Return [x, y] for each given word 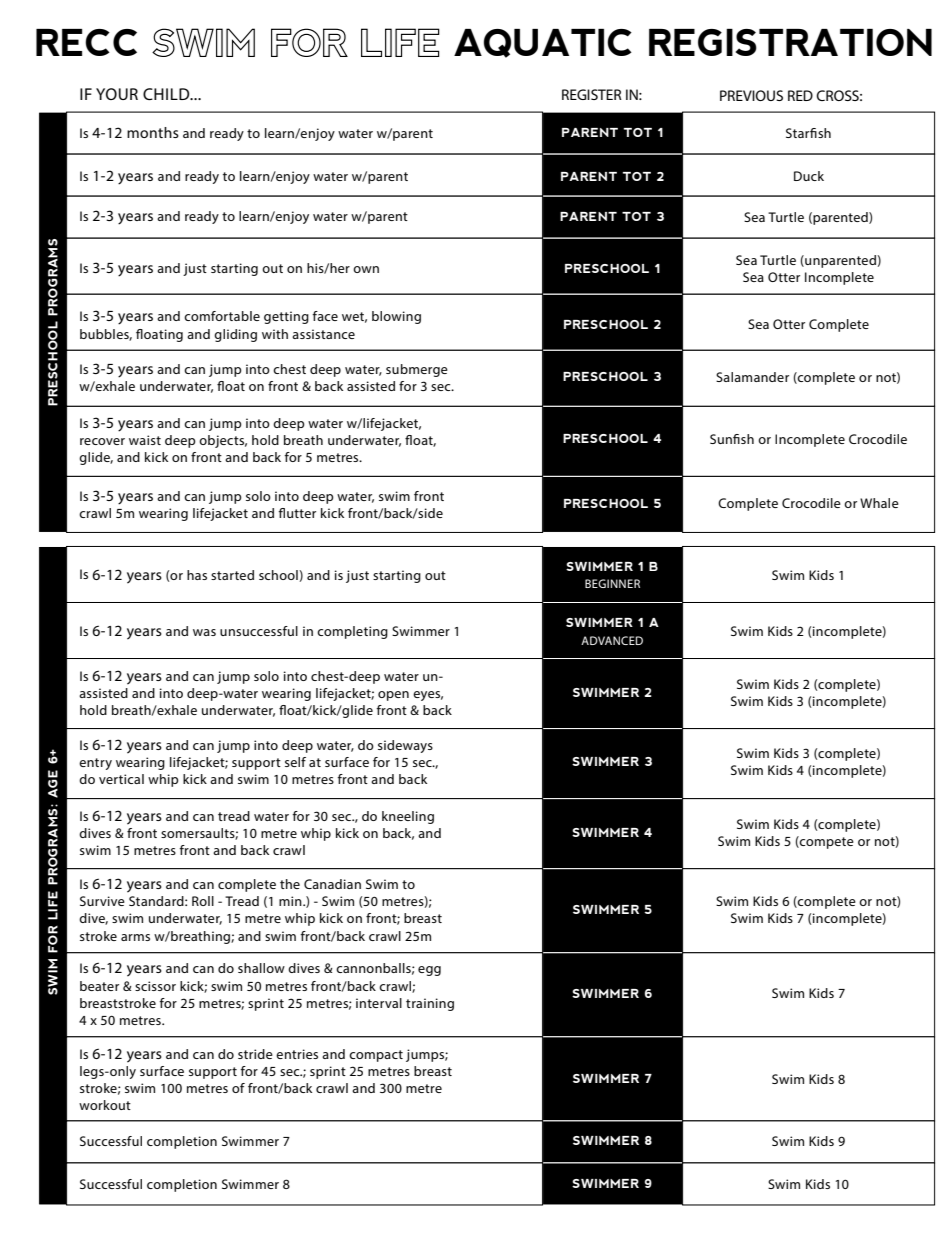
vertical [121, 779]
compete [826, 842]
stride [255, 1054]
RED [800, 95]
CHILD [167, 94]
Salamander [752, 377]
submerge [417, 370]
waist [145, 440]
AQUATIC [543, 43]
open [393, 696]
